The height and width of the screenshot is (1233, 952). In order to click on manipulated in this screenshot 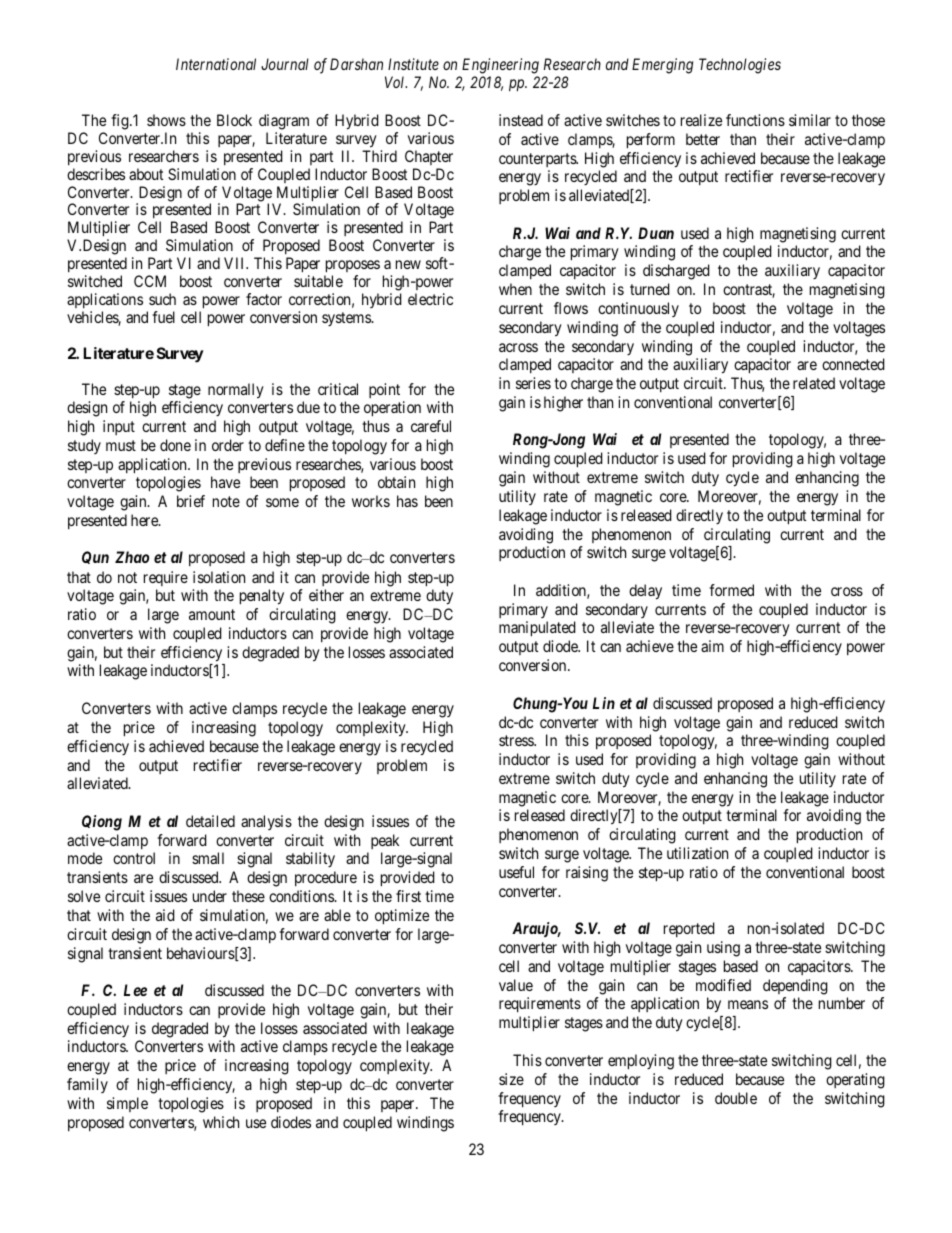, I will do `click(537, 629)`.
